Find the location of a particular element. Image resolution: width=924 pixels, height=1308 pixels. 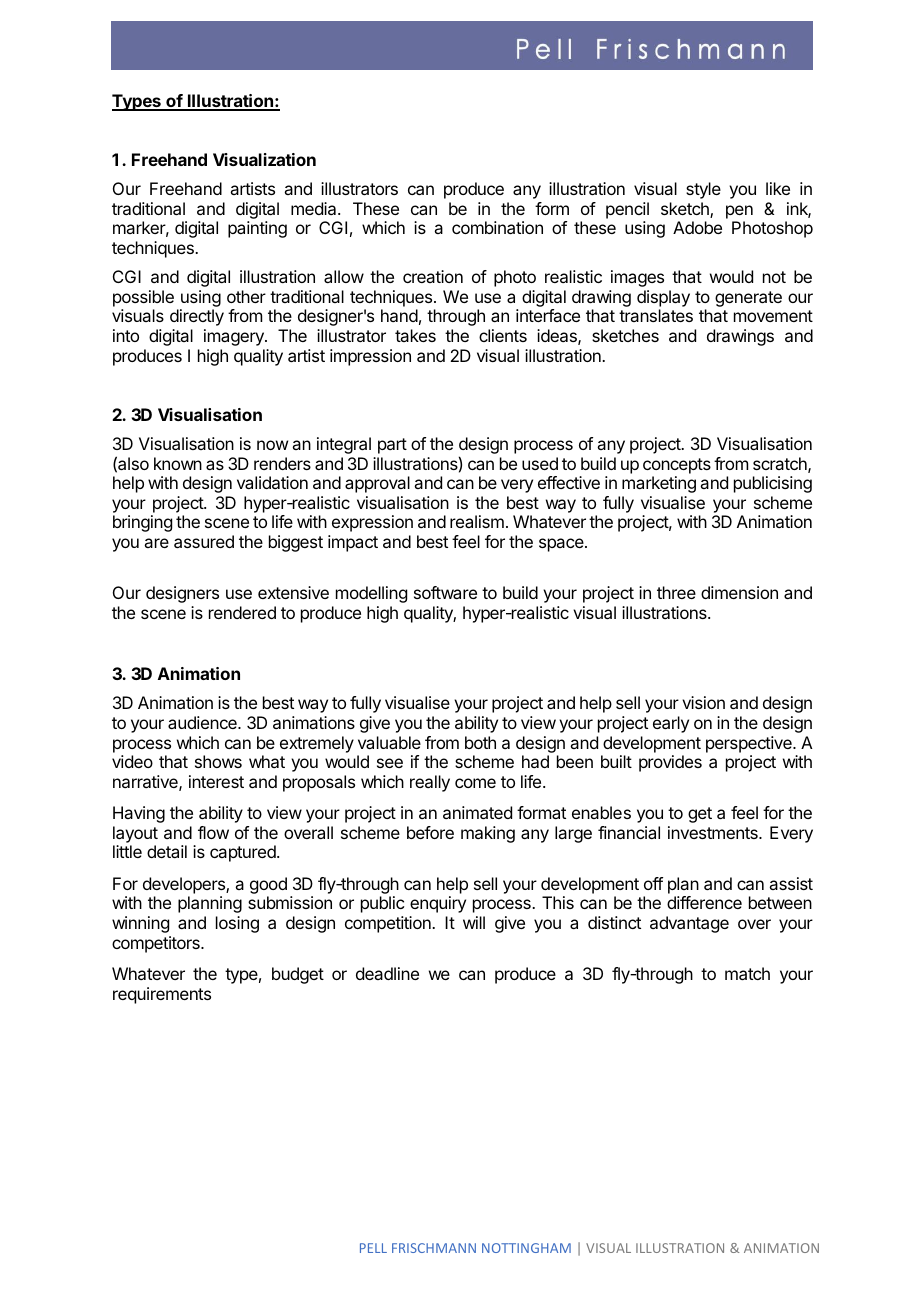

combination is located at coordinates (497, 227).
